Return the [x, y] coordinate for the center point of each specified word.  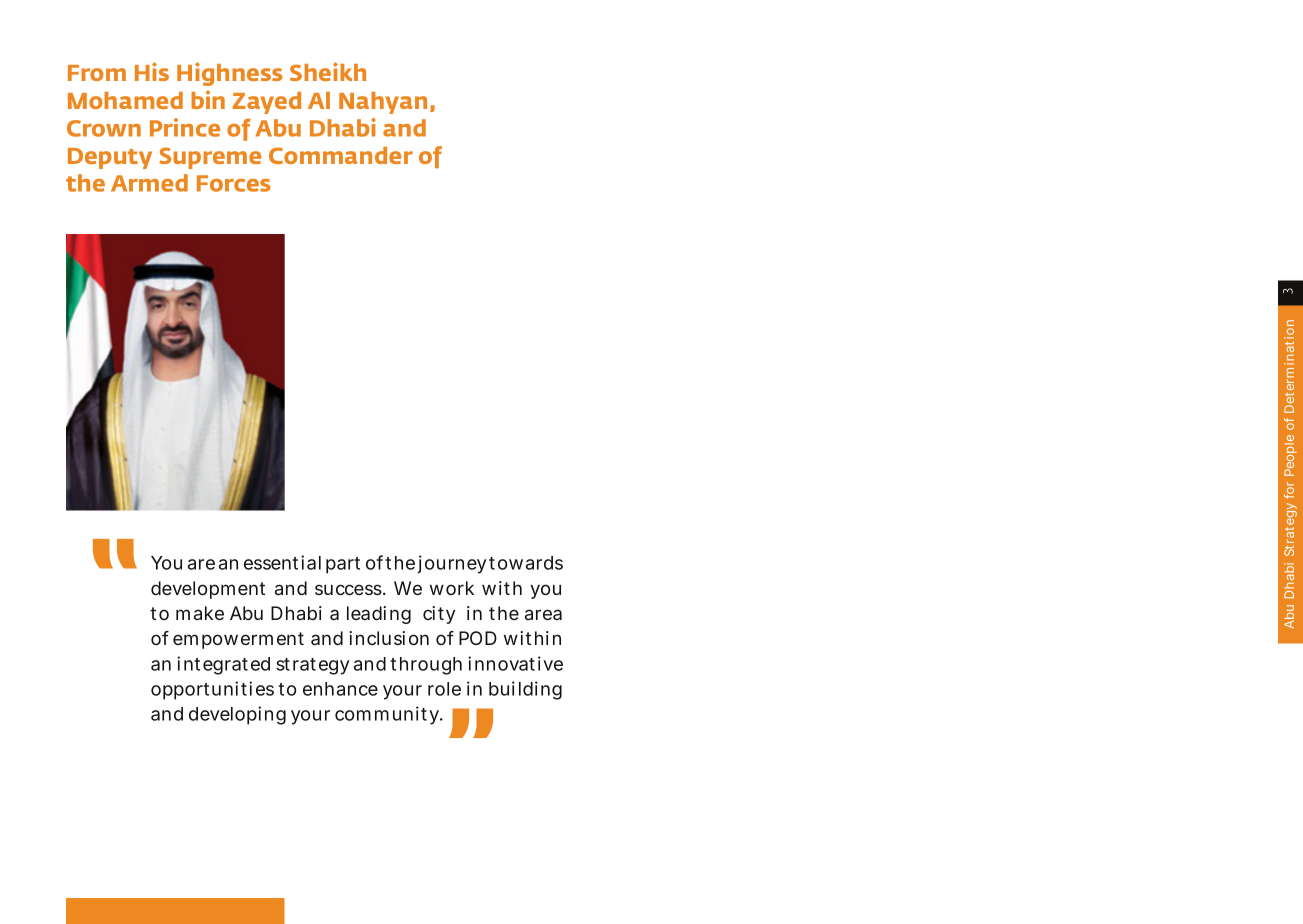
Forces [234, 183]
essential [282, 562]
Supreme [210, 158]
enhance [340, 689]
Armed [149, 183]
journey [452, 564]
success [348, 589]
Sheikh [328, 71]
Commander [341, 155]
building [525, 690]
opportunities [212, 690]
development [208, 590]
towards [526, 563]
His [152, 71]
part [343, 565]
